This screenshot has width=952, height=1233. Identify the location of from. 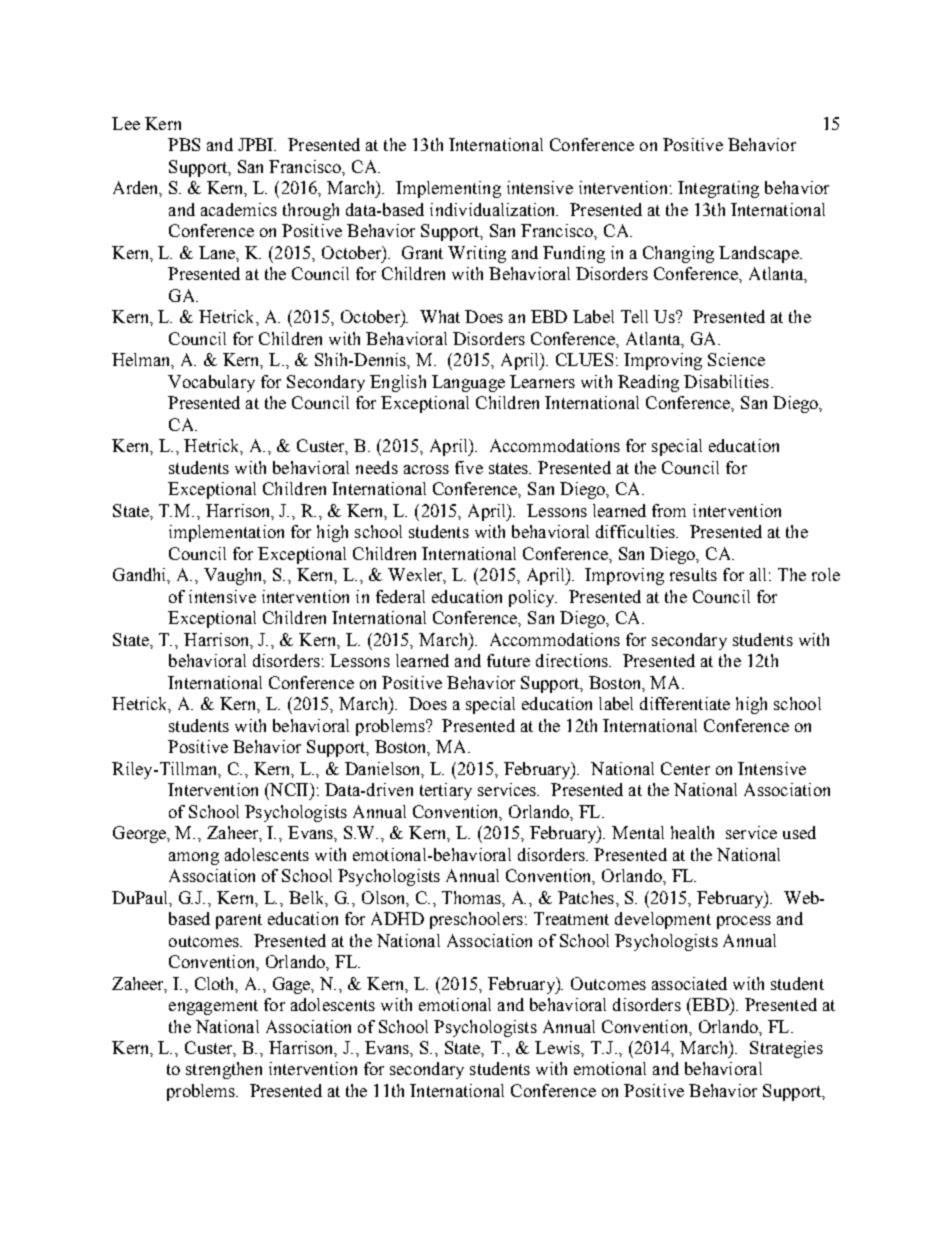
(669, 510).
